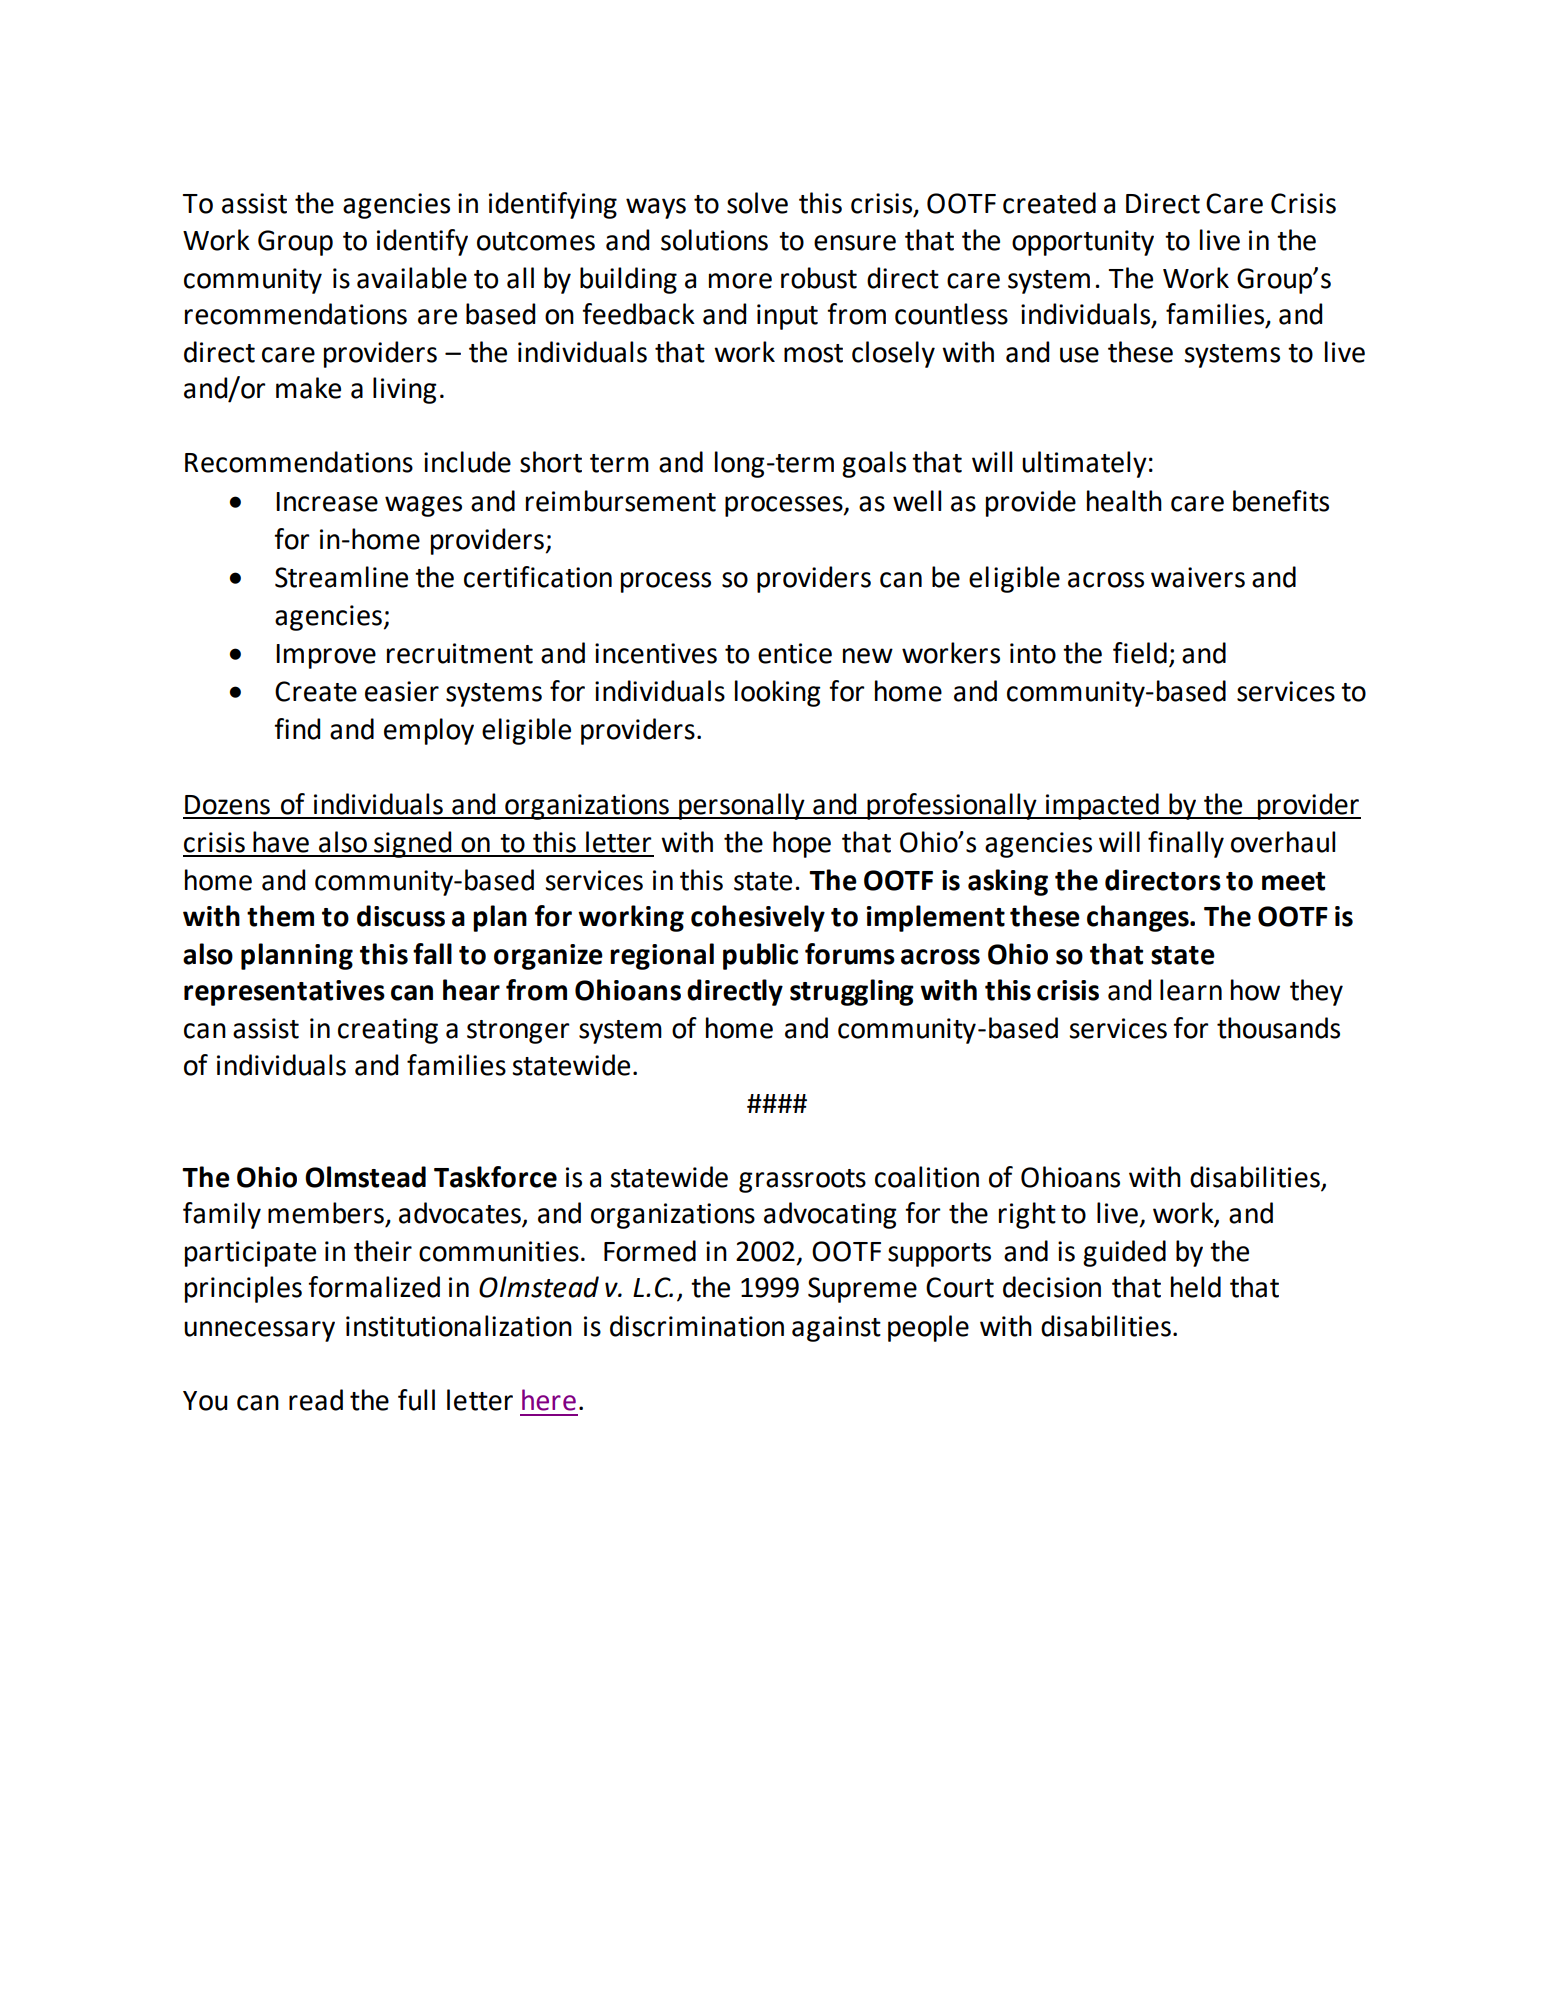 The image size is (1553, 2010). Describe the element at coordinates (1196, 1287) in the screenshot. I see `held` at that location.
